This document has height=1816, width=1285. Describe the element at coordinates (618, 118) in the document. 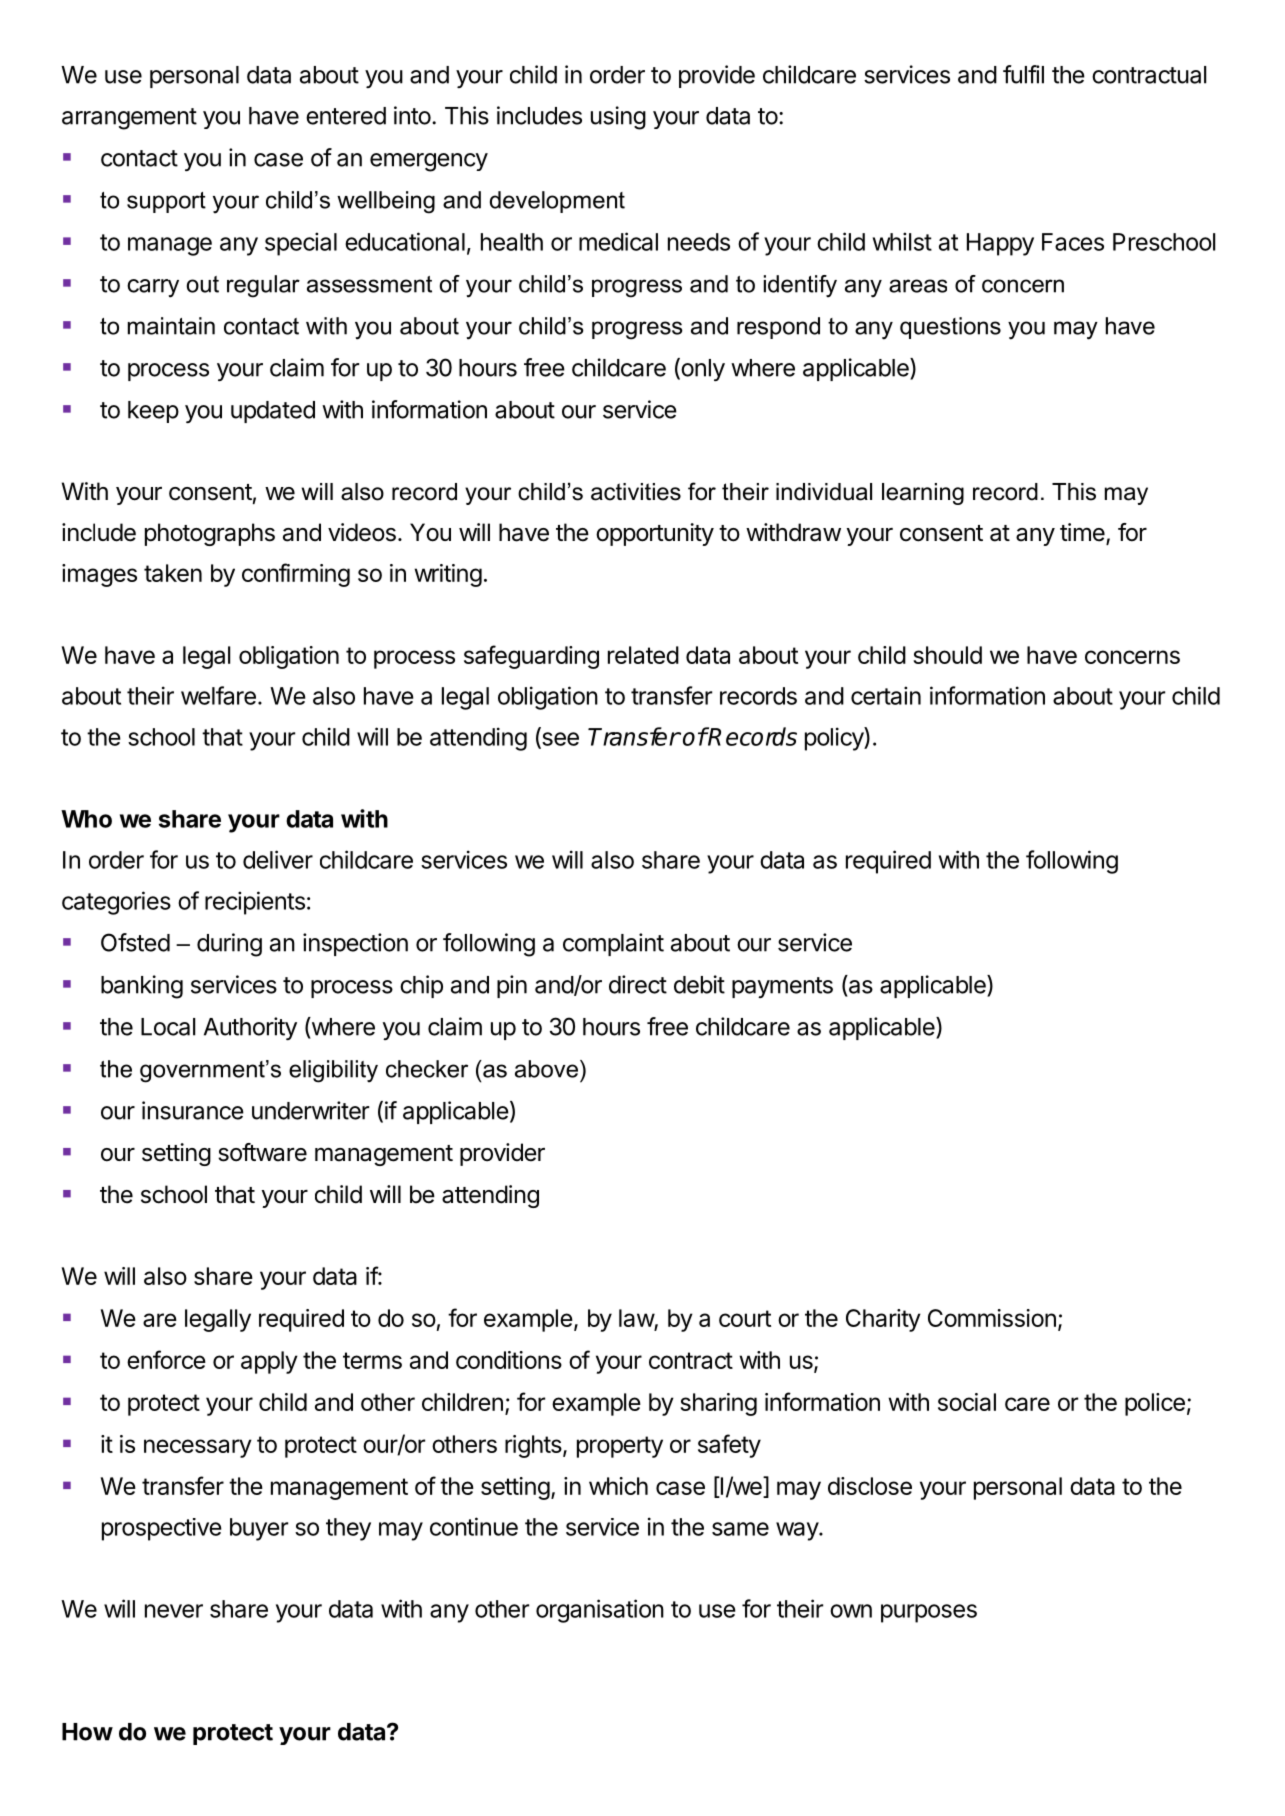

I see `using` at that location.
